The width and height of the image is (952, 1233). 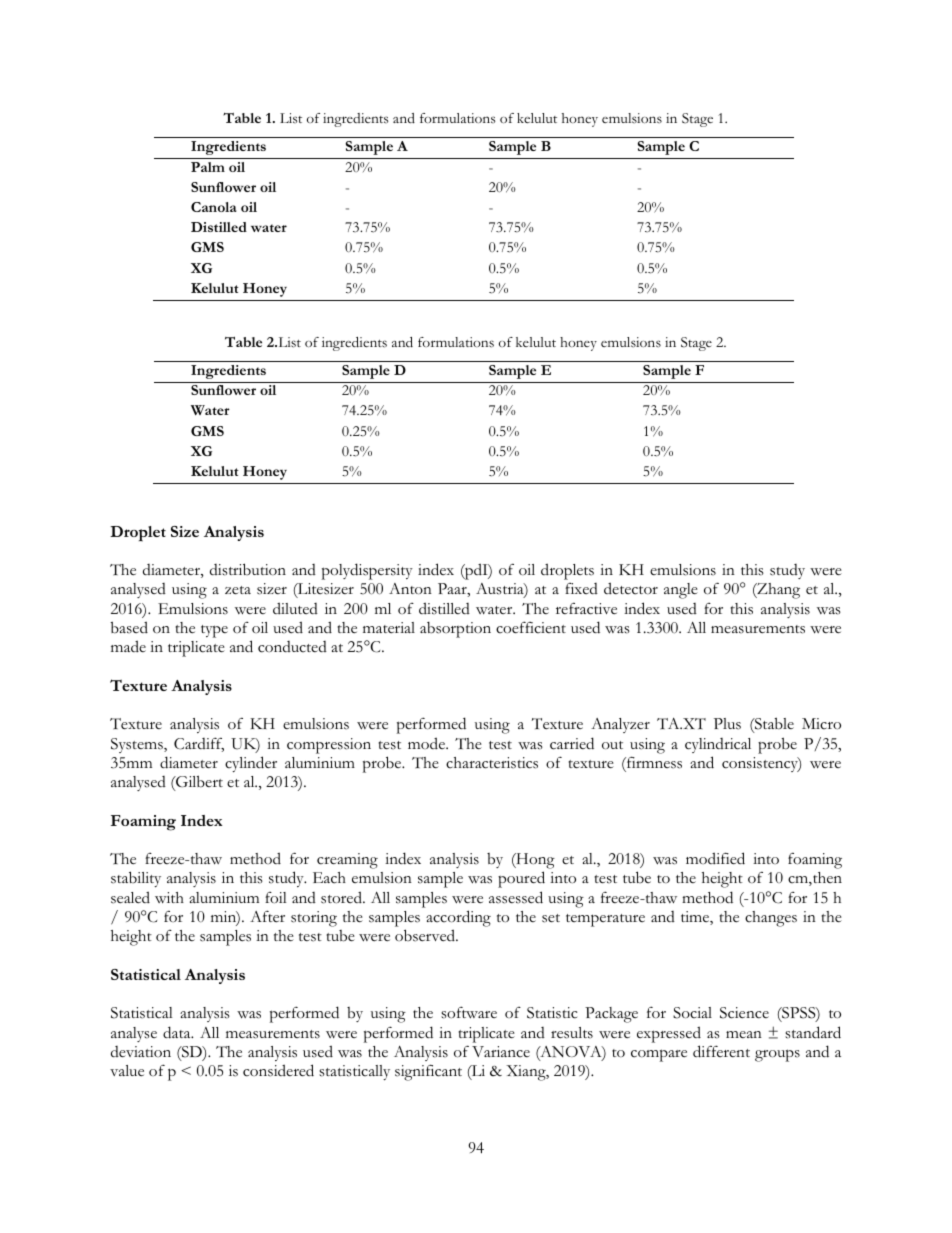 I want to click on angle, so click(x=681, y=591).
